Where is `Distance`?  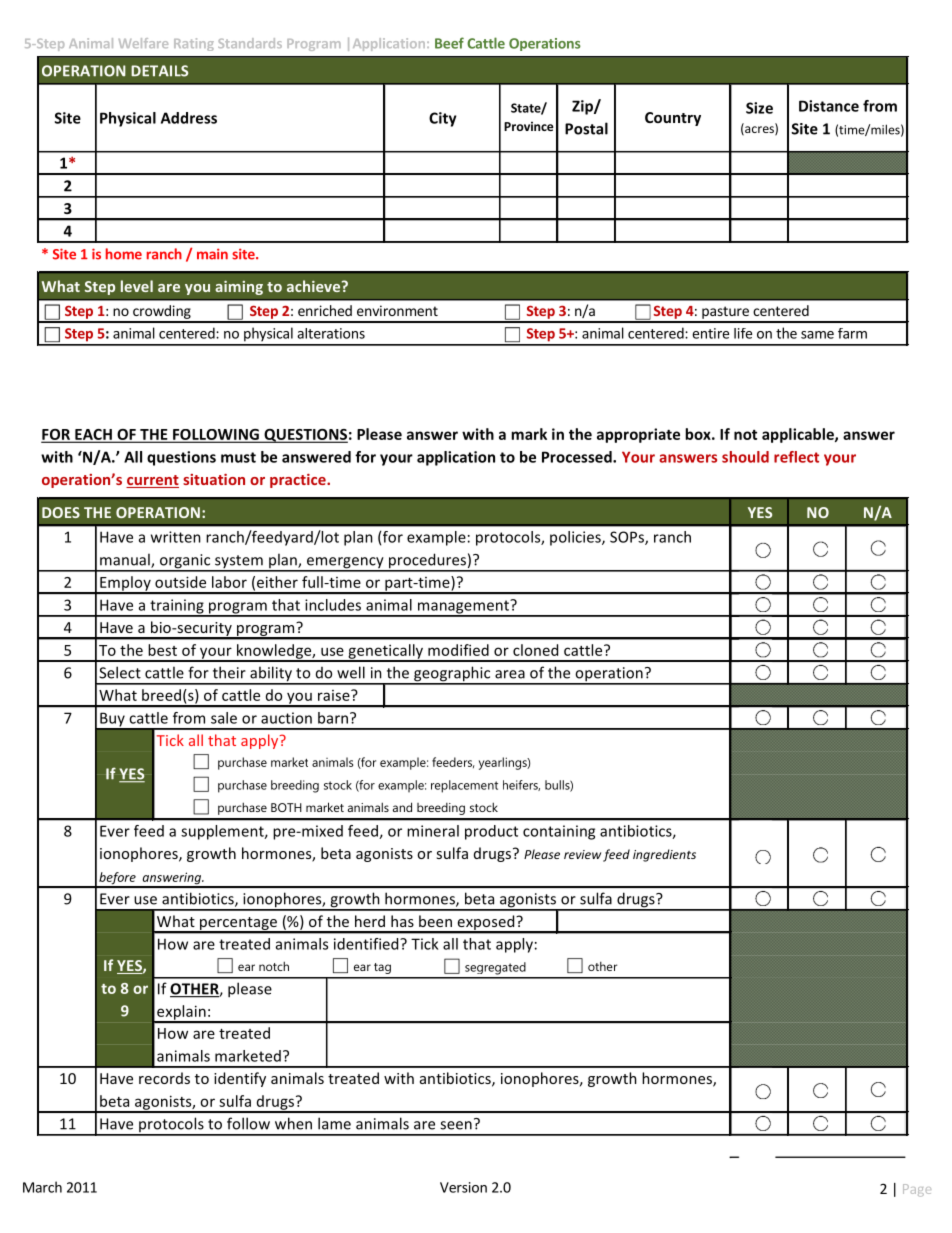
Distance is located at coordinates (829, 106).
